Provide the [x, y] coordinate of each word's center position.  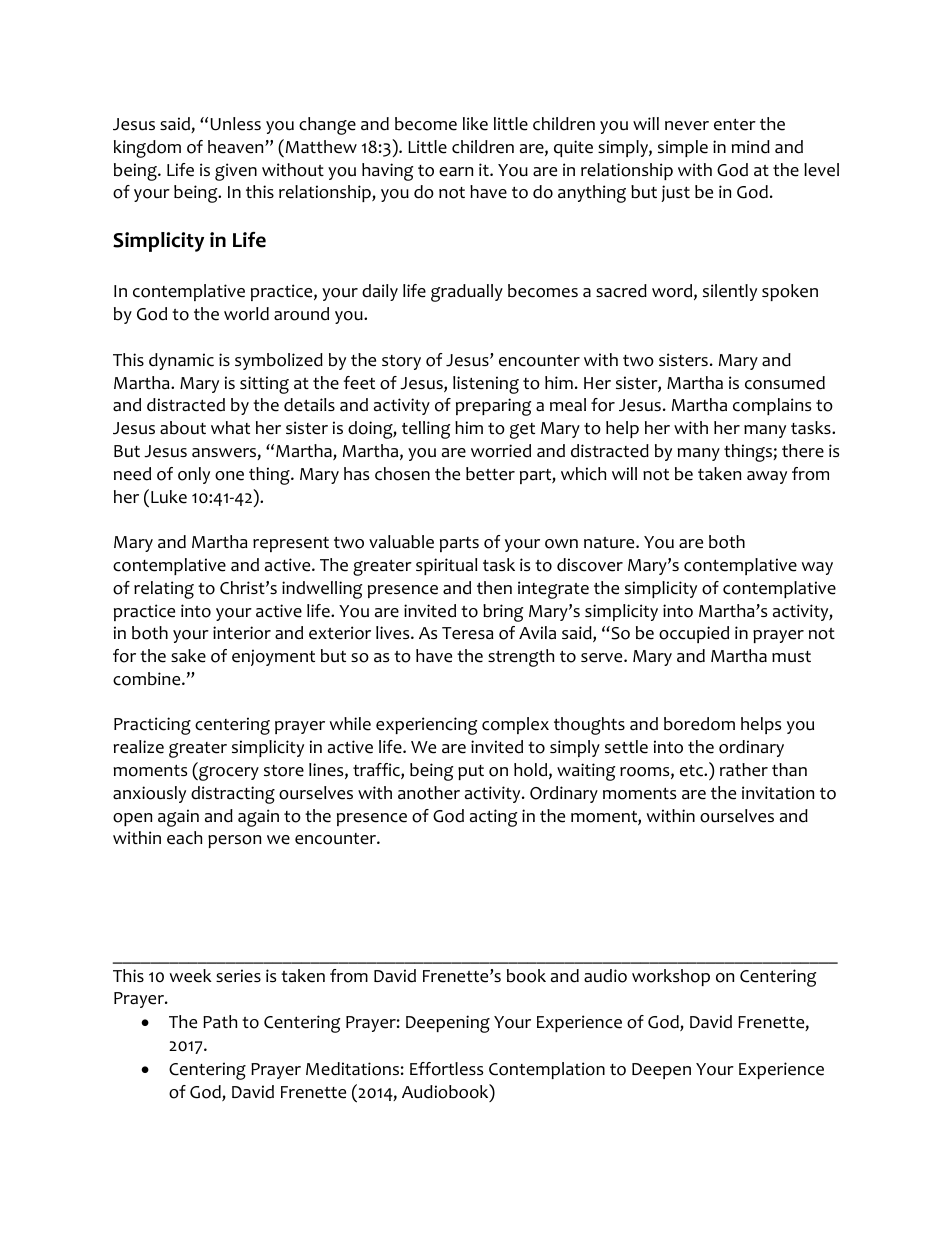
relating [164, 590]
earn [456, 172]
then [494, 588]
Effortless [446, 1069]
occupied [694, 634]
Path [220, 1022]
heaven [237, 147]
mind [750, 147]
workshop [671, 977]
